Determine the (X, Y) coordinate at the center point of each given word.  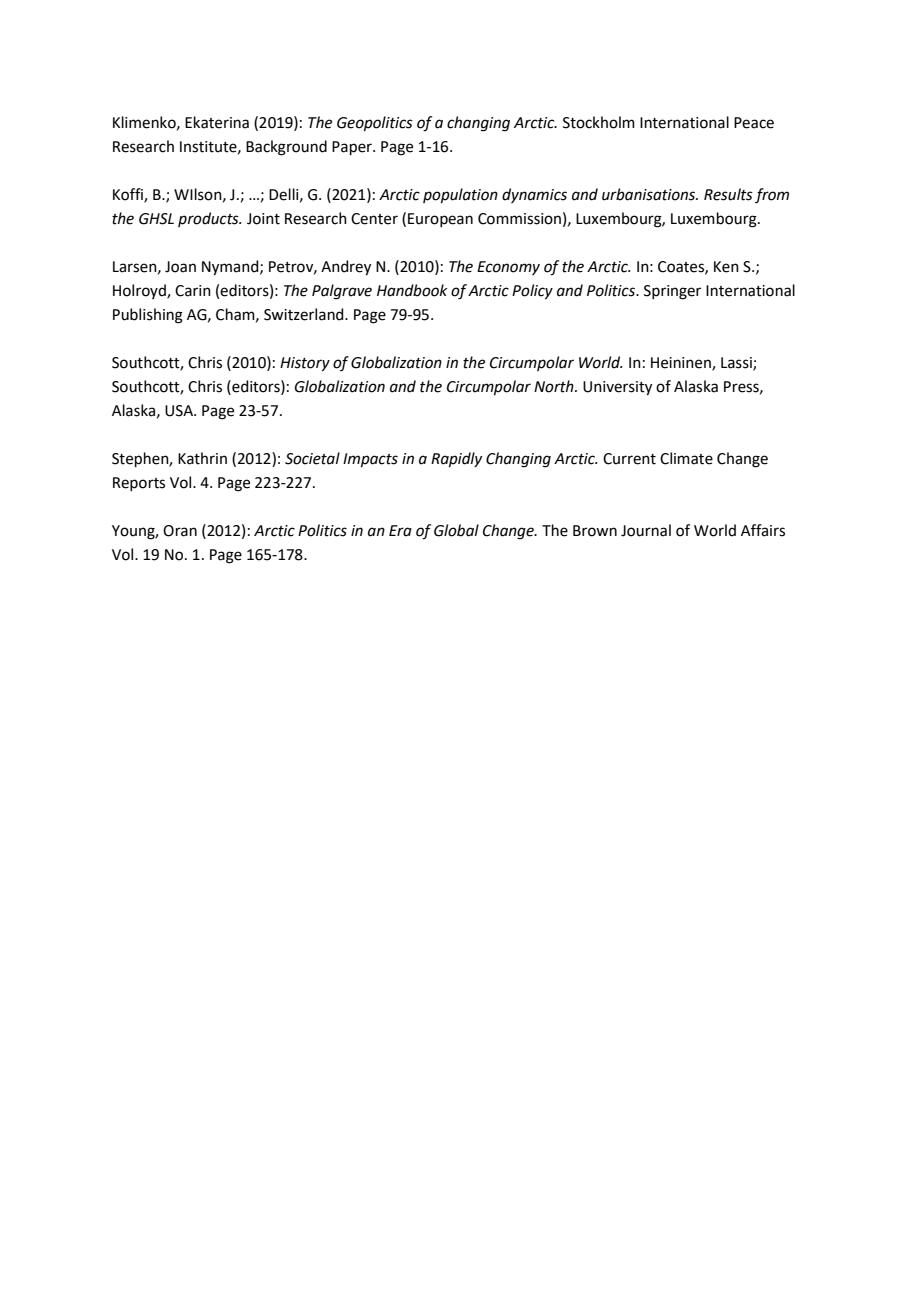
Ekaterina (217, 122)
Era (400, 531)
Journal (646, 530)
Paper (353, 148)
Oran (180, 531)
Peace (754, 123)
